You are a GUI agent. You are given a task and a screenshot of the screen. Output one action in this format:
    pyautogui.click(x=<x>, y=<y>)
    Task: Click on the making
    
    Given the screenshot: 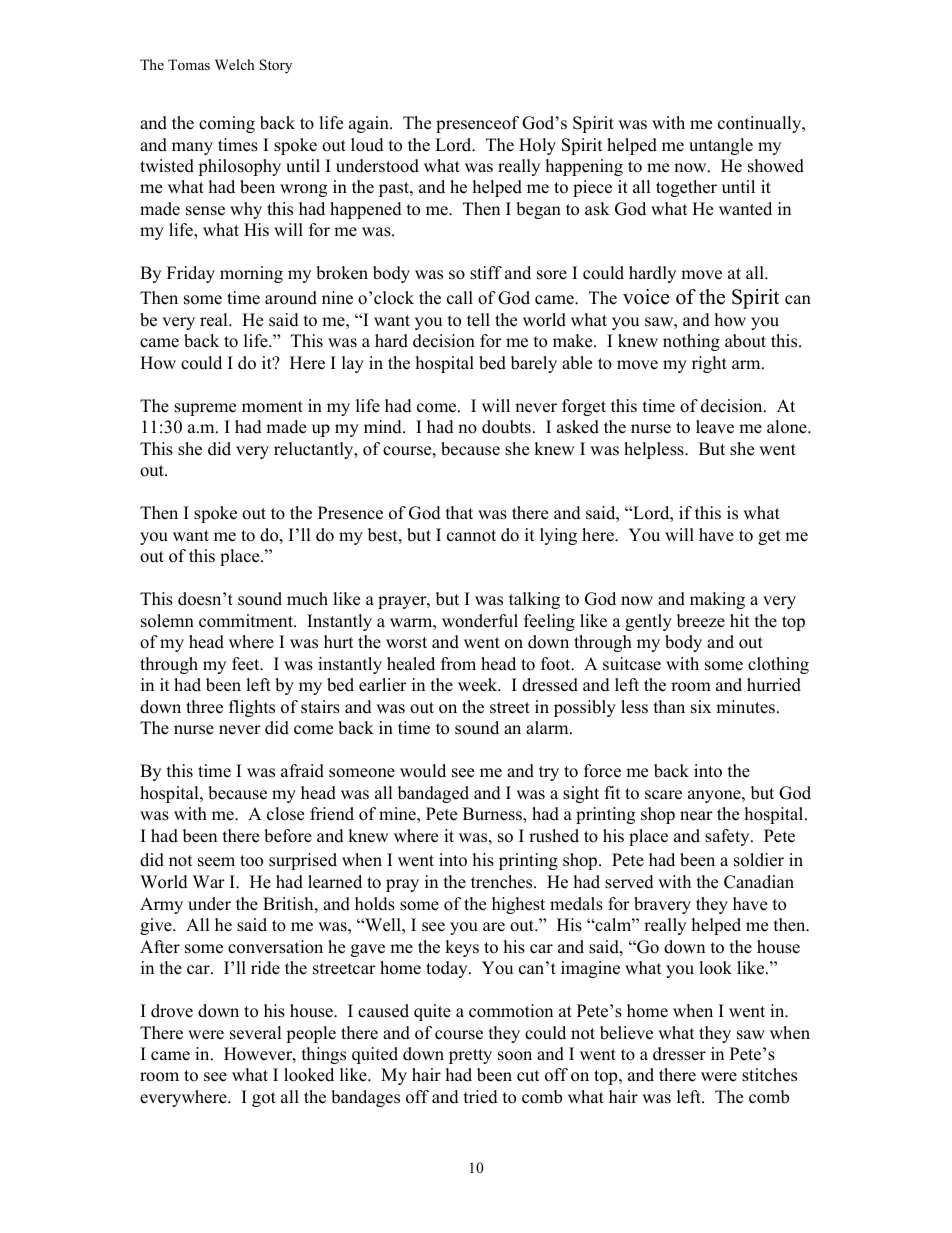 What is the action you would take?
    pyautogui.click(x=717, y=600)
